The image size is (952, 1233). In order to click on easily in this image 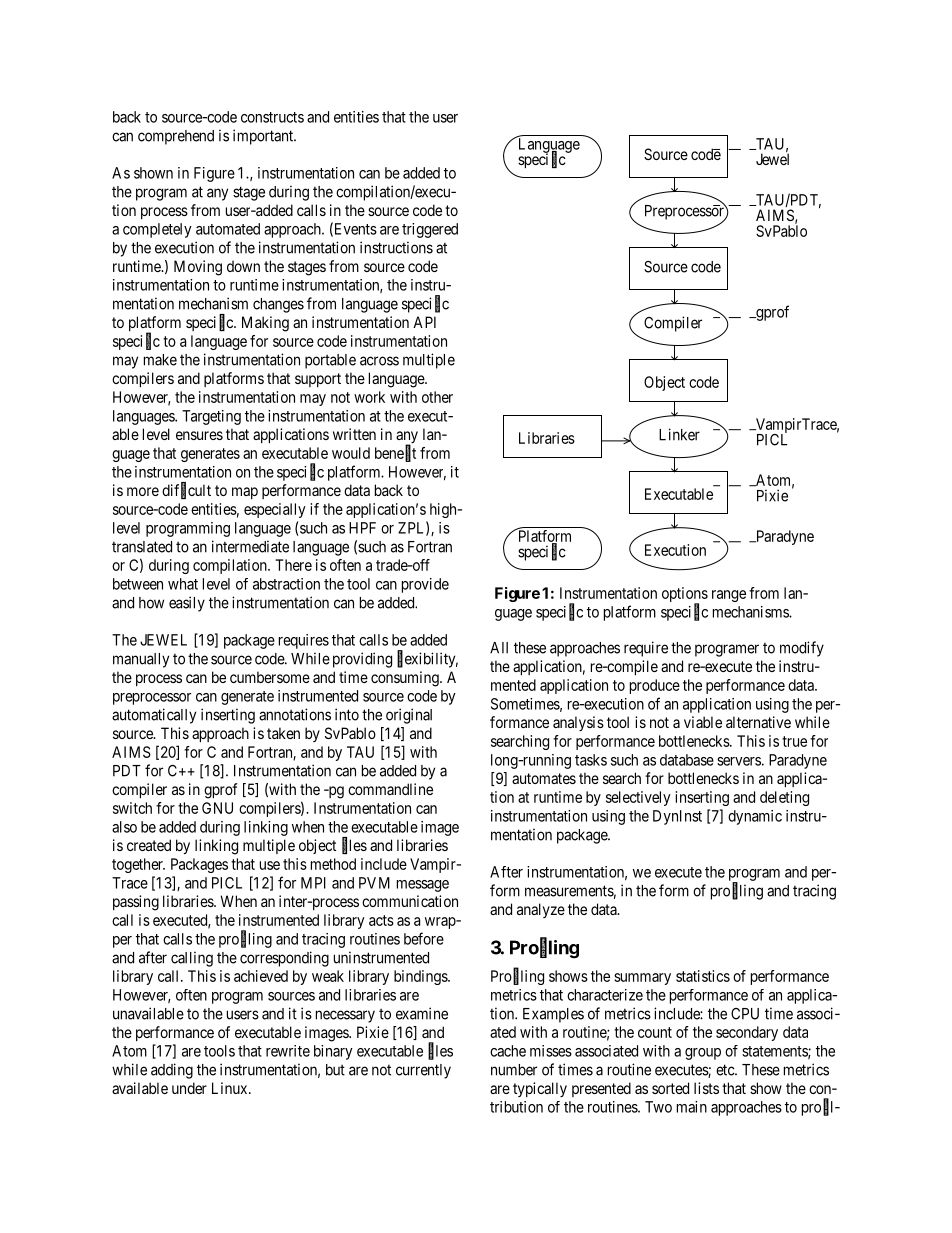, I will do `click(187, 604)`.
